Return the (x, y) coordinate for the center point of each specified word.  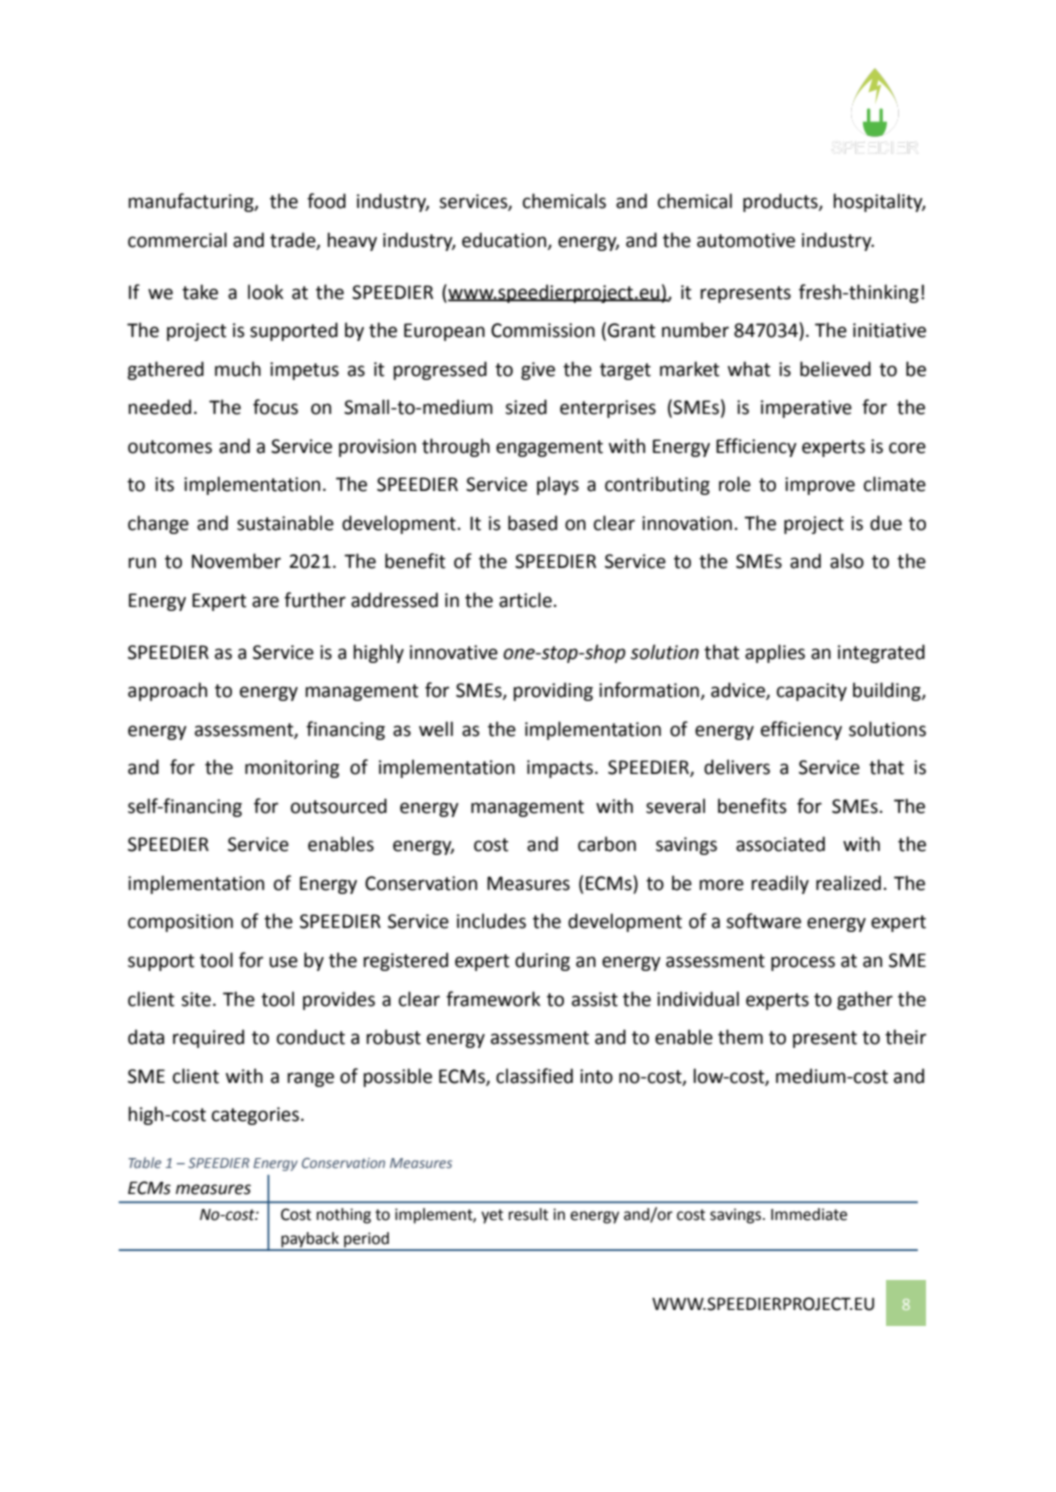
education (505, 240)
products (781, 202)
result (528, 1214)
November (236, 561)
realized (848, 883)
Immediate (809, 1214)
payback (310, 1241)
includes (491, 921)
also (847, 561)
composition (180, 923)
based (532, 523)
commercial (177, 240)
